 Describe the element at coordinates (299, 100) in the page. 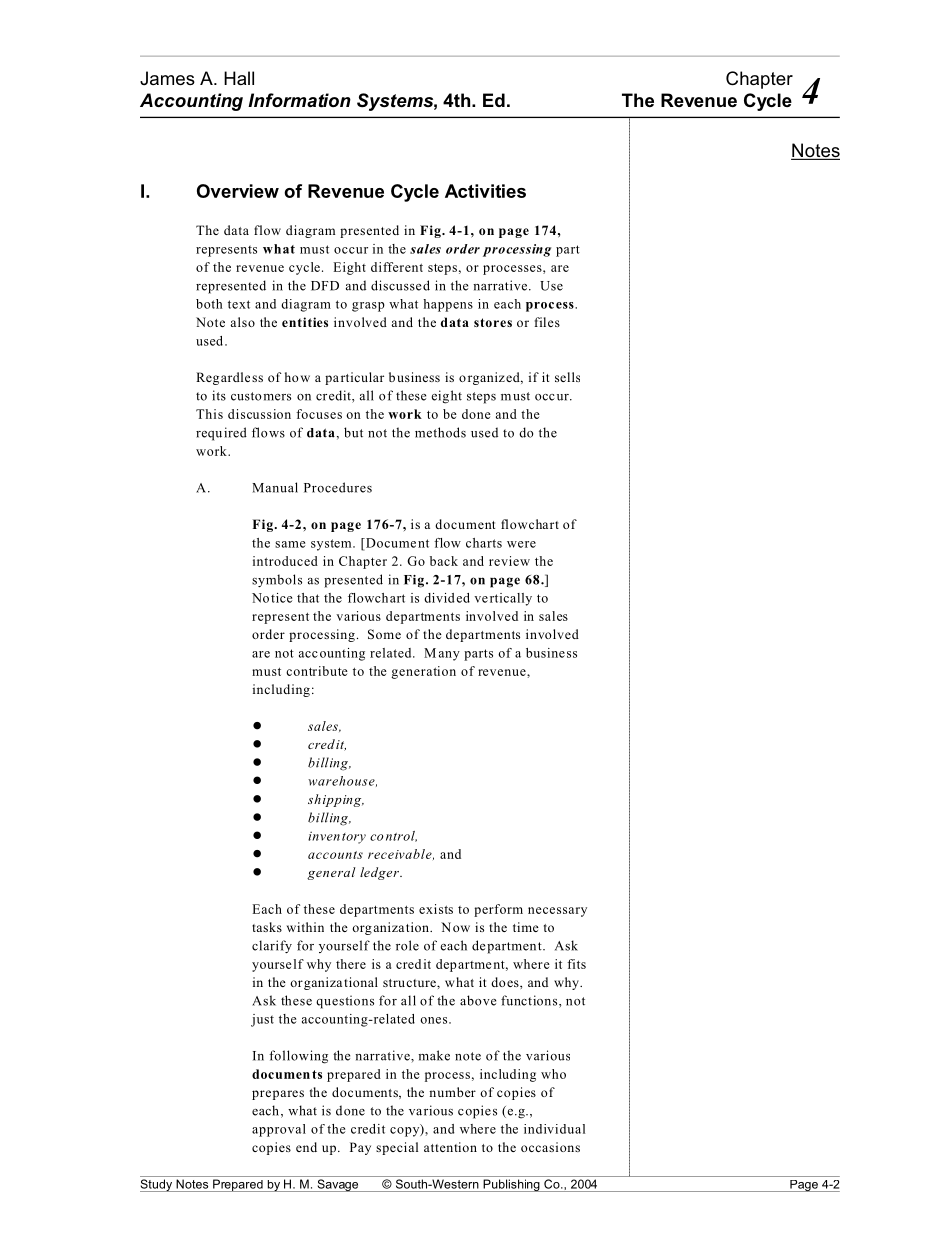

I see `Information` at that location.
